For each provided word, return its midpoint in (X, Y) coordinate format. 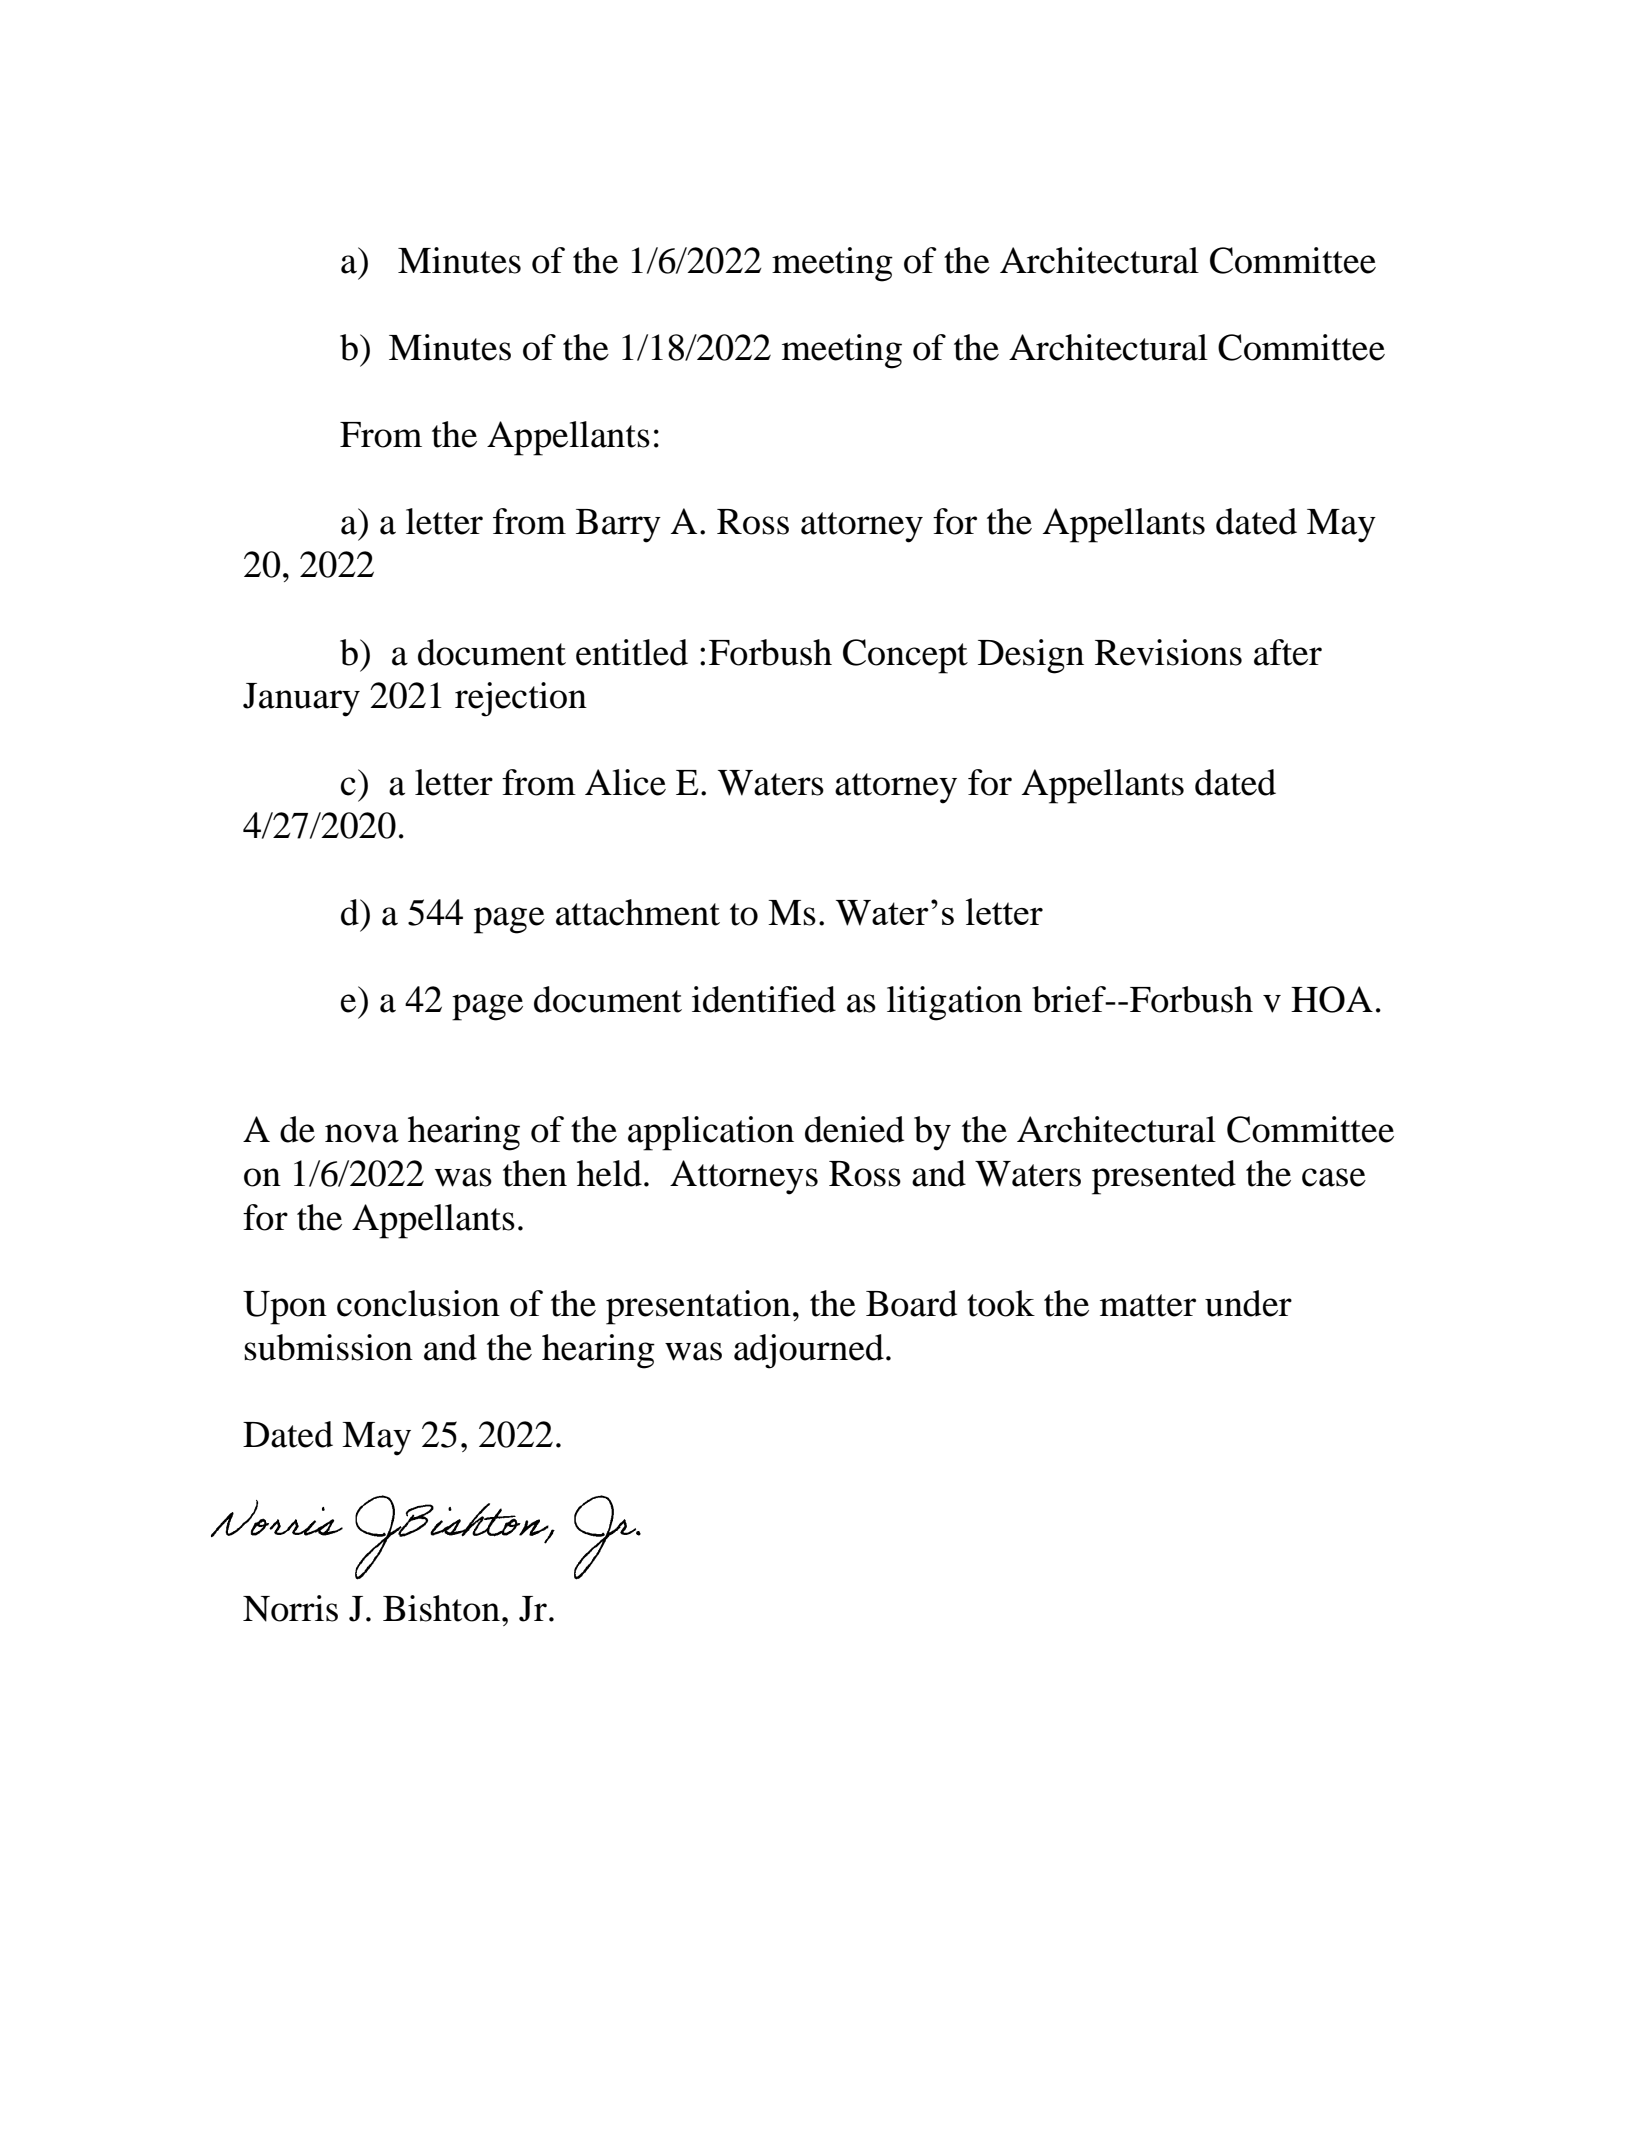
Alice (625, 782)
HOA (1332, 999)
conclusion (418, 1303)
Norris (290, 1608)
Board (911, 1303)
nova (362, 1133)
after (1288, 652)
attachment (638, 912)
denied (854, 1129)
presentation (698, 1307)
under (1248, 1303)
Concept (905, 656)
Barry (618, 526)
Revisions (1168, 652)
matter (1148, 1305)
